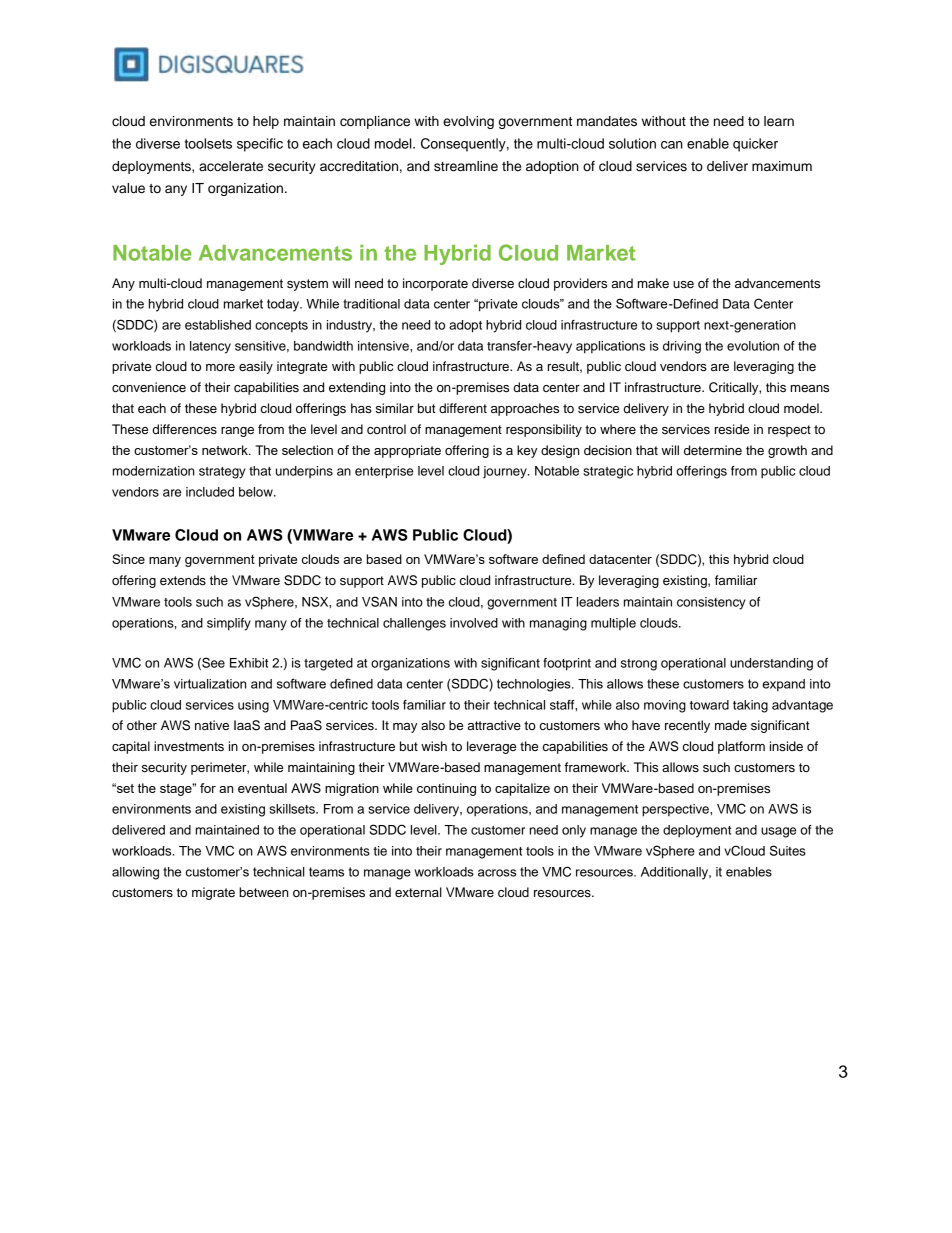 This page has width=952, height=1233. What do you see at coordinates (231, 166) in the page?
I see `accelerate` at bounding box center [231, 166].
